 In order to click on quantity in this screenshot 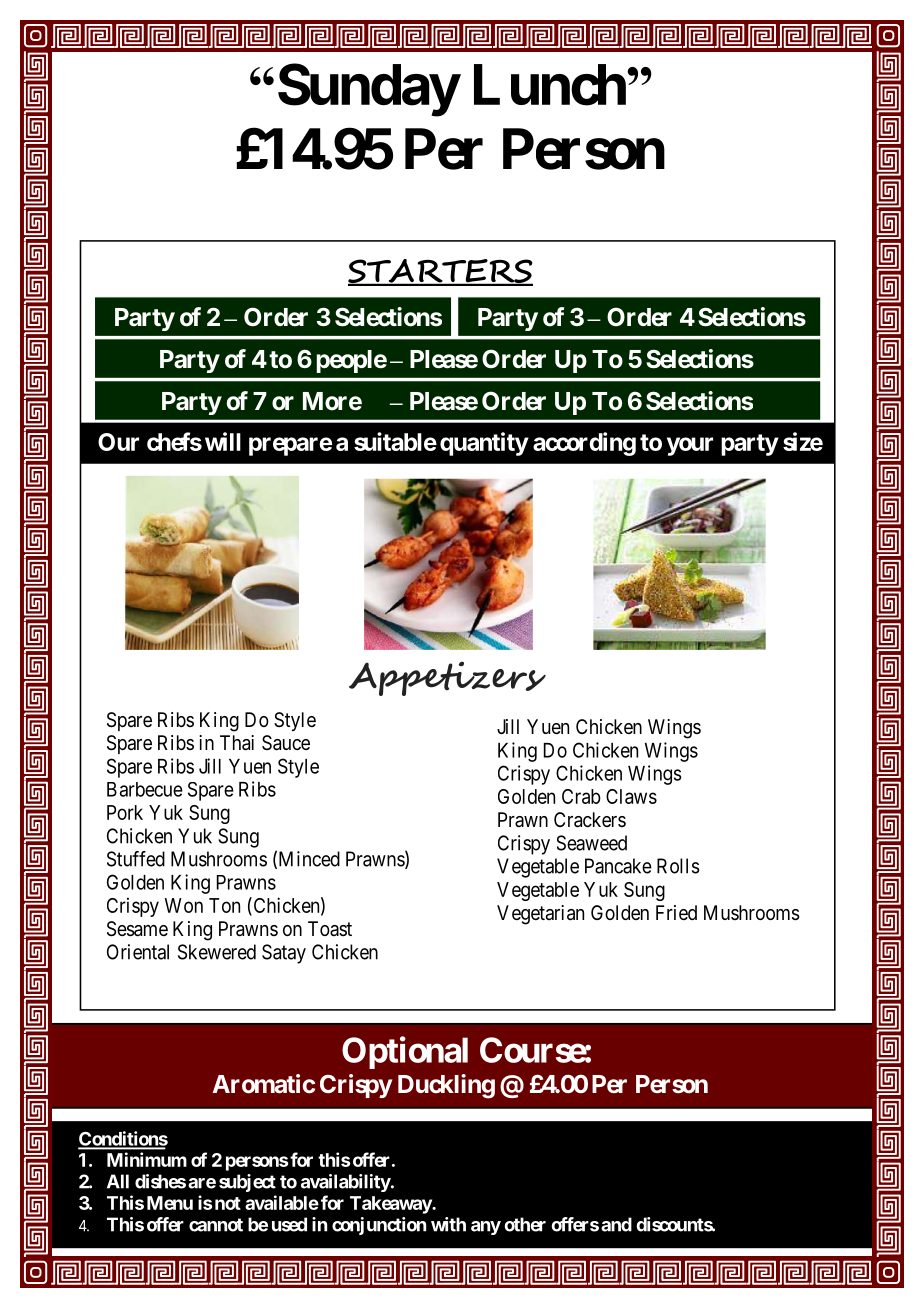, I will do `click(484, 444)`.
